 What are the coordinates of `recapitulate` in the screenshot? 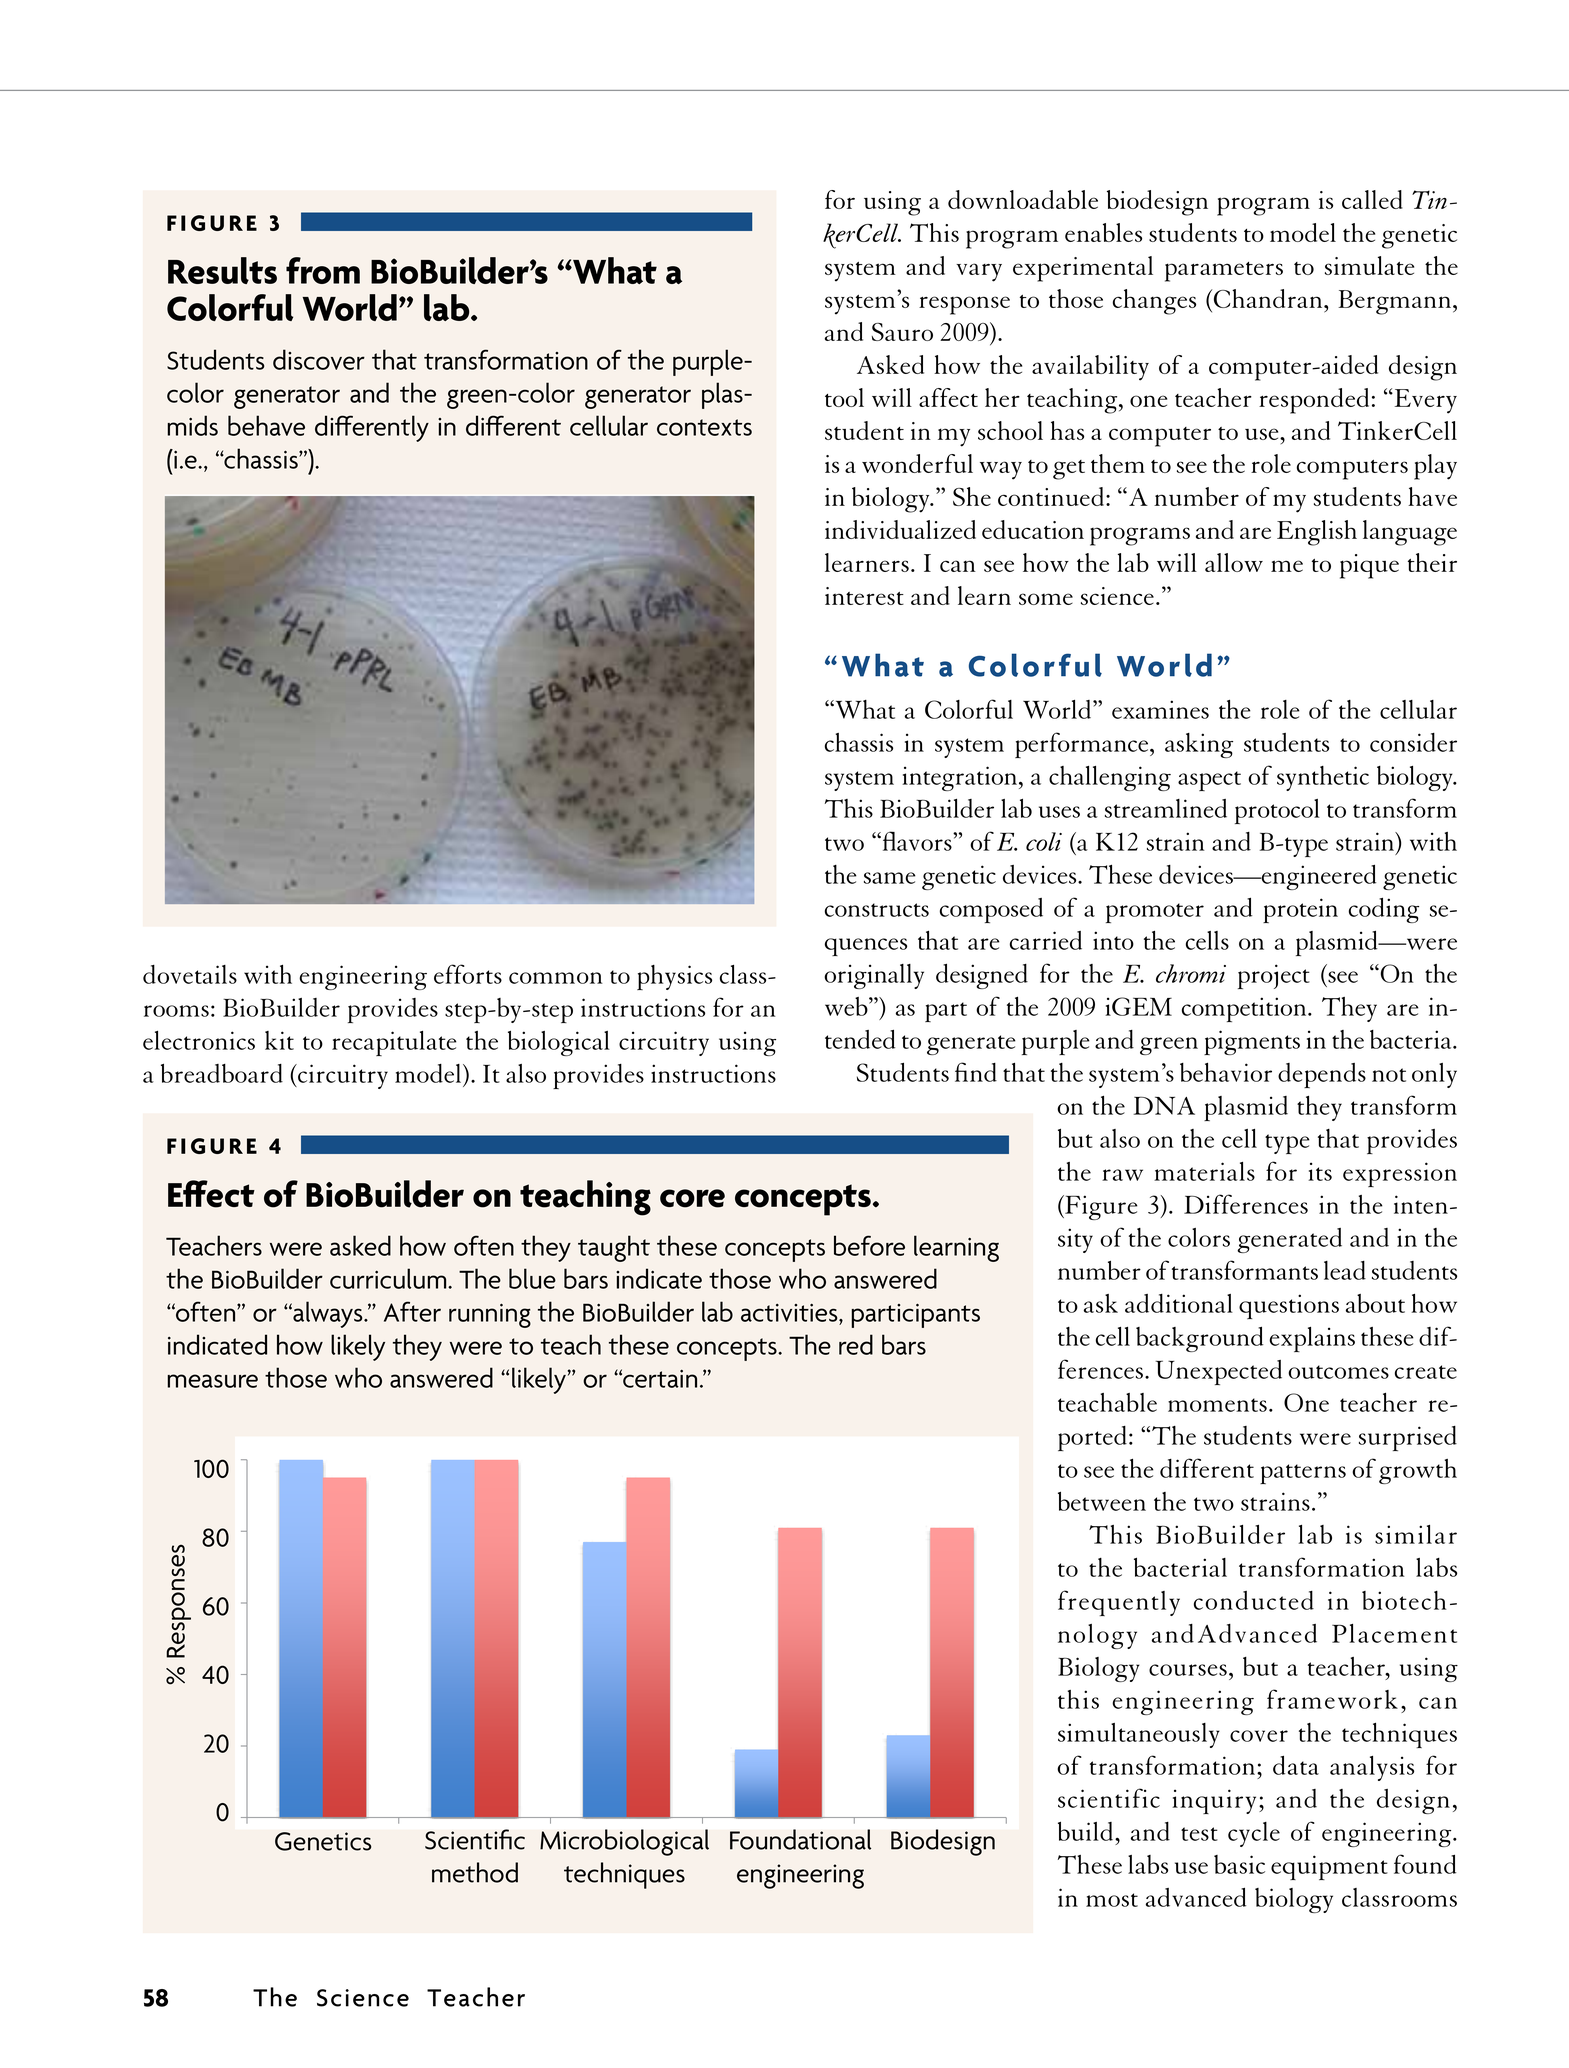 It's located at (394, 1043).
